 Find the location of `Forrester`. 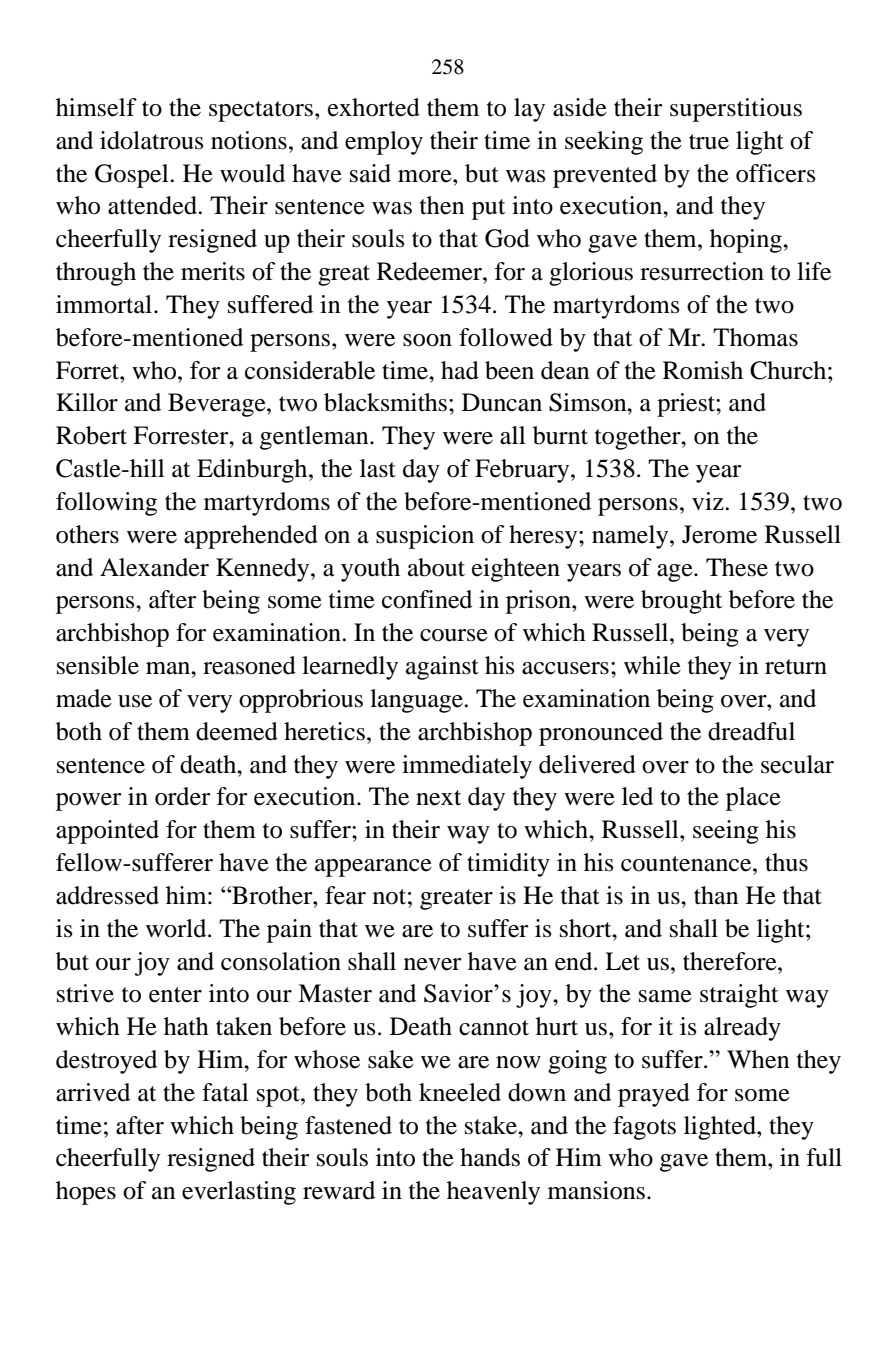

Forrester is located at coordinates (182, 435).
